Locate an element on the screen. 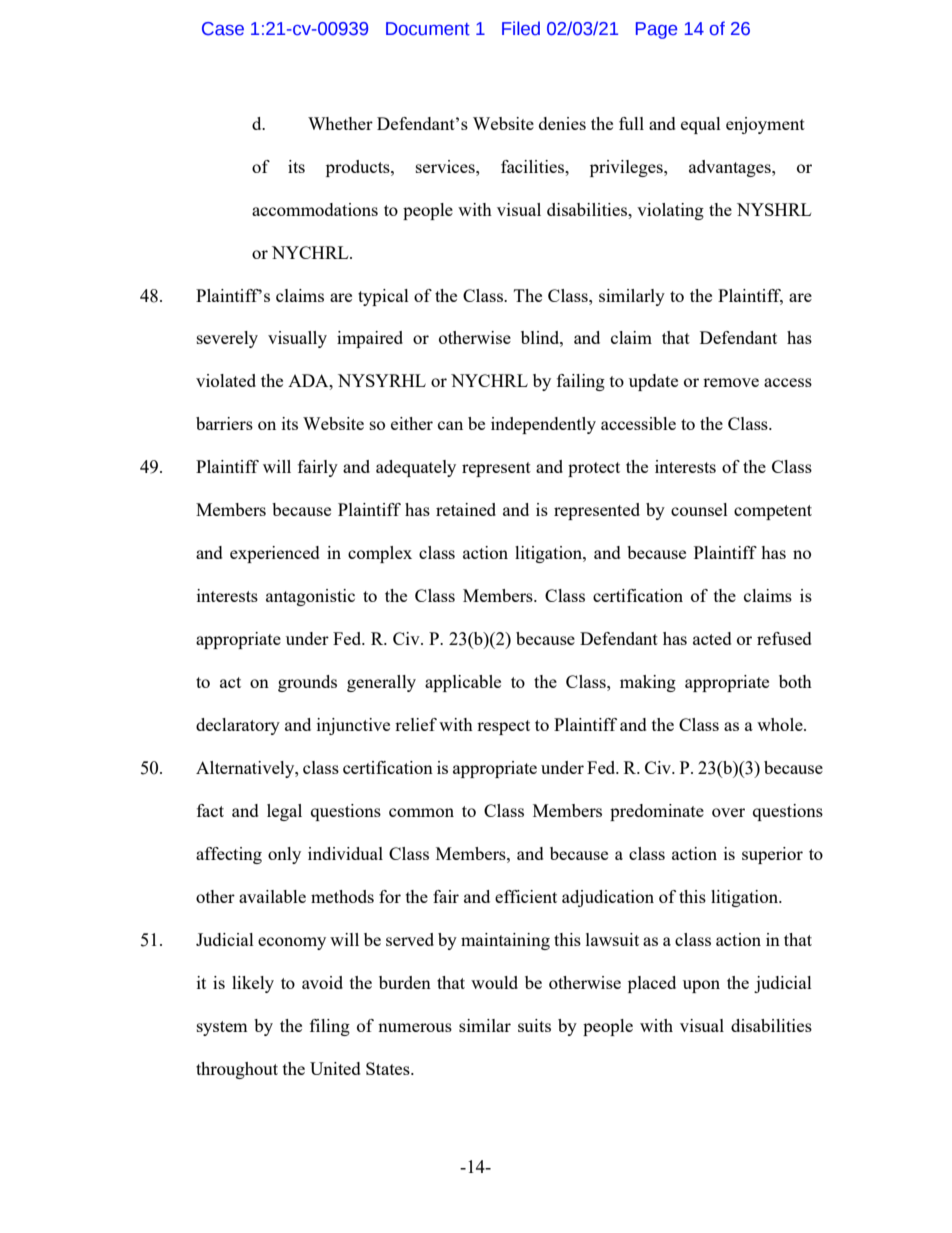  suits is located at coordinates (534, 1025).
